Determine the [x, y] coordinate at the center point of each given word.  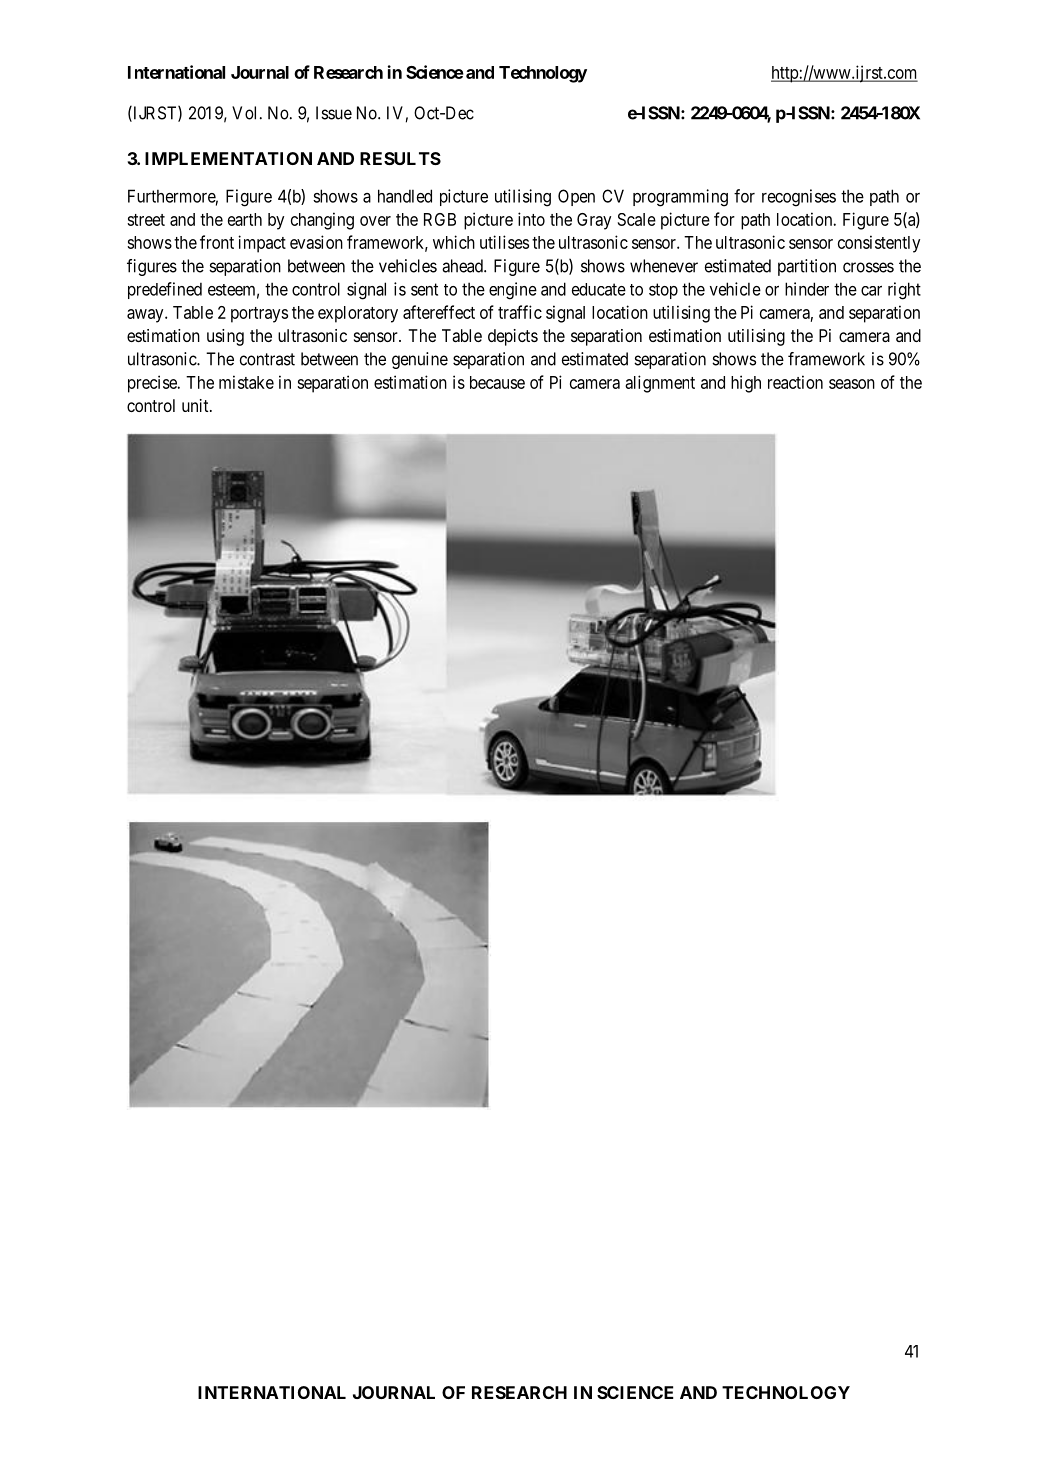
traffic [520, 312]
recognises [799, 198]
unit [196, 405]
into [531, 219]
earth [245, 219]
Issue [334, 113]
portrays [259, 315]
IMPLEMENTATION [228, 158]
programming [680, 198]
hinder [807, 289]
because [497, 382]
